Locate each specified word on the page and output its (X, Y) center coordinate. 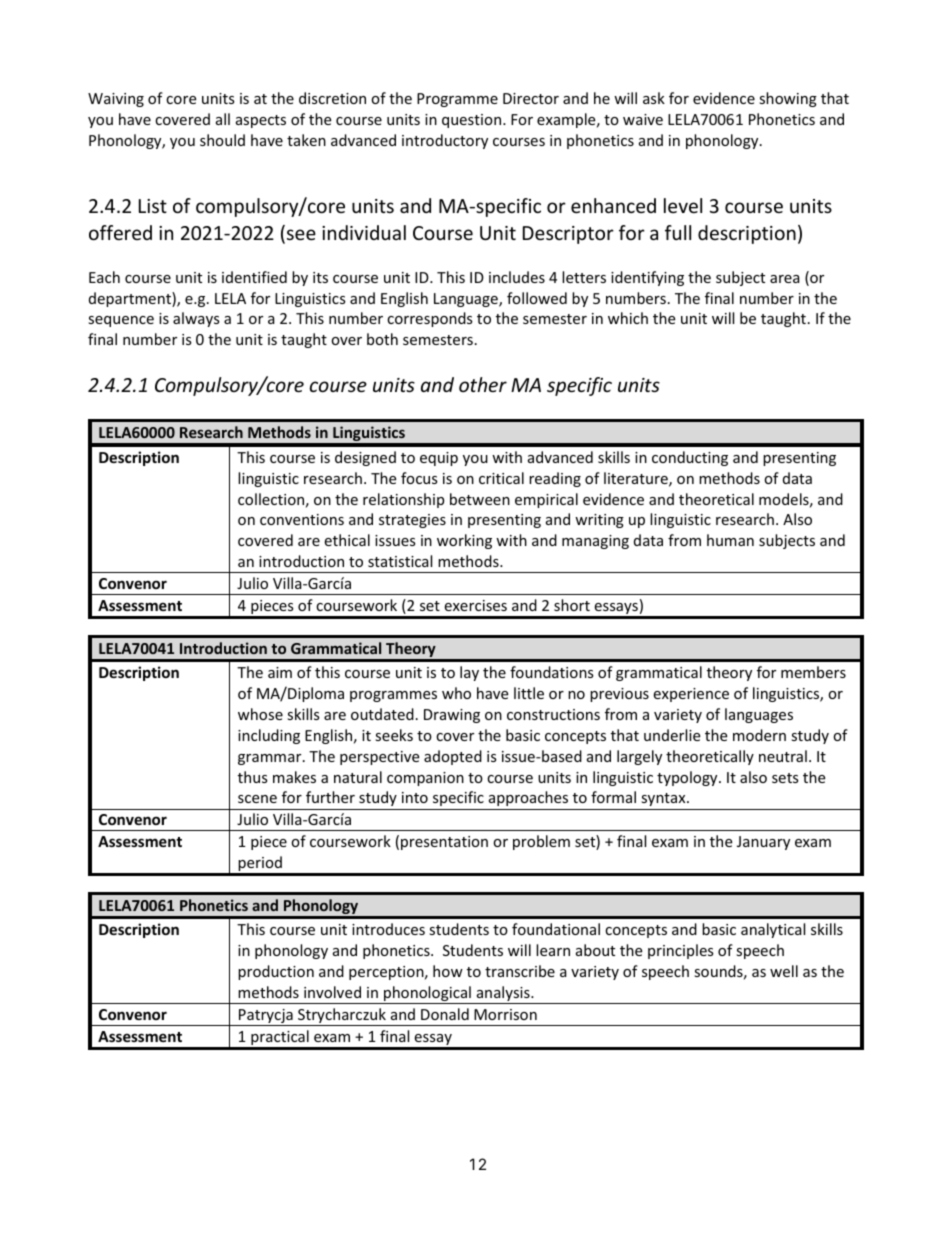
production (276, 972)
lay (469, 673)
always (196, 319)
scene (257, 799)
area (785, 279)
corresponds (430, 319)
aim (280, 672)
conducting (690, 458)
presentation (444, 843)
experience (691, 695)
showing (788, 99)
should (222, 140)
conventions (302, 519)
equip (439, 459)
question (473, 121)
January (763, 843)
